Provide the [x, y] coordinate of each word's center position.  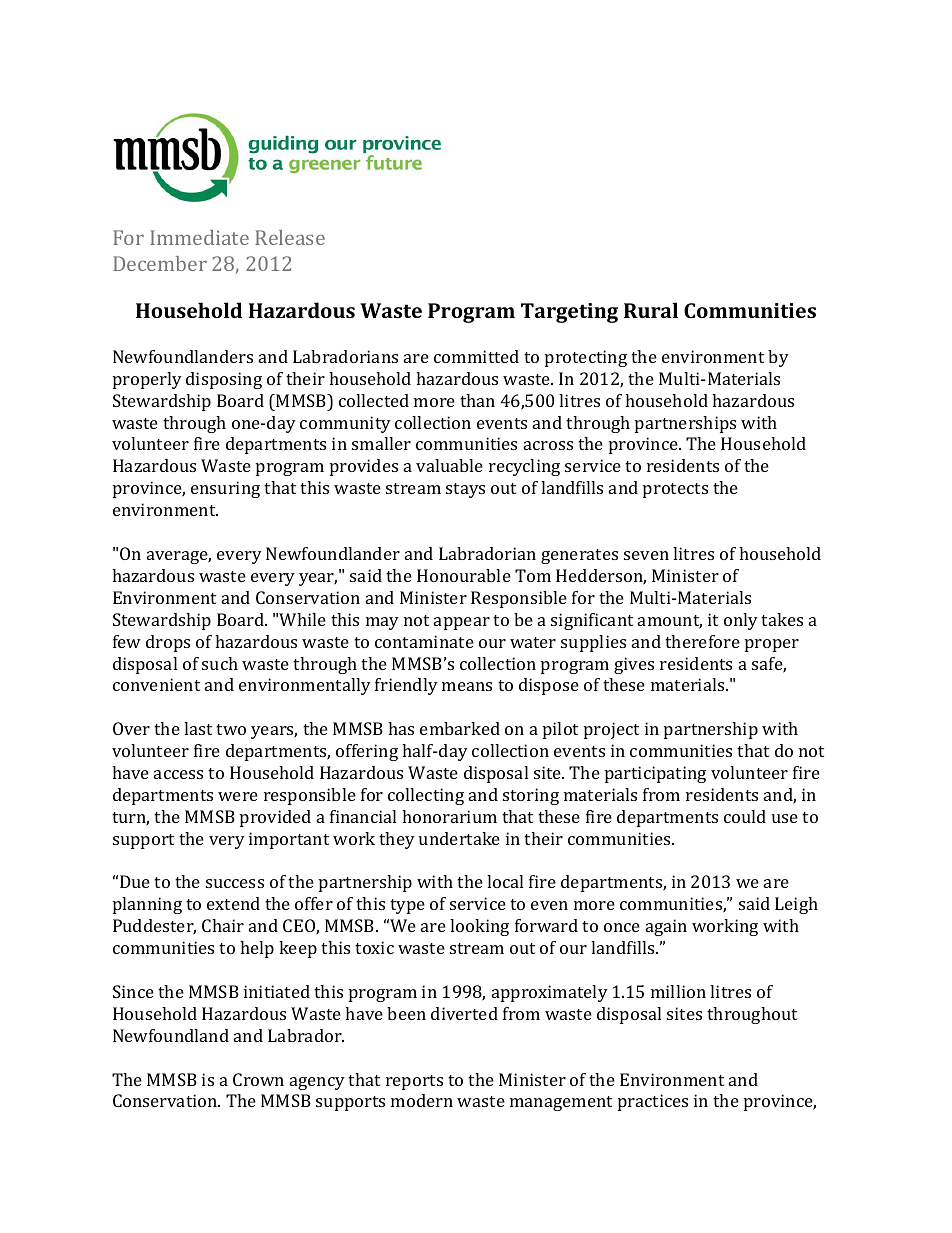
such [220, 663]
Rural [651, 310]
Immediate [199, 237]
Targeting [569, 313]
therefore [702, 641]
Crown [258, 1079]
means [467, 686]
